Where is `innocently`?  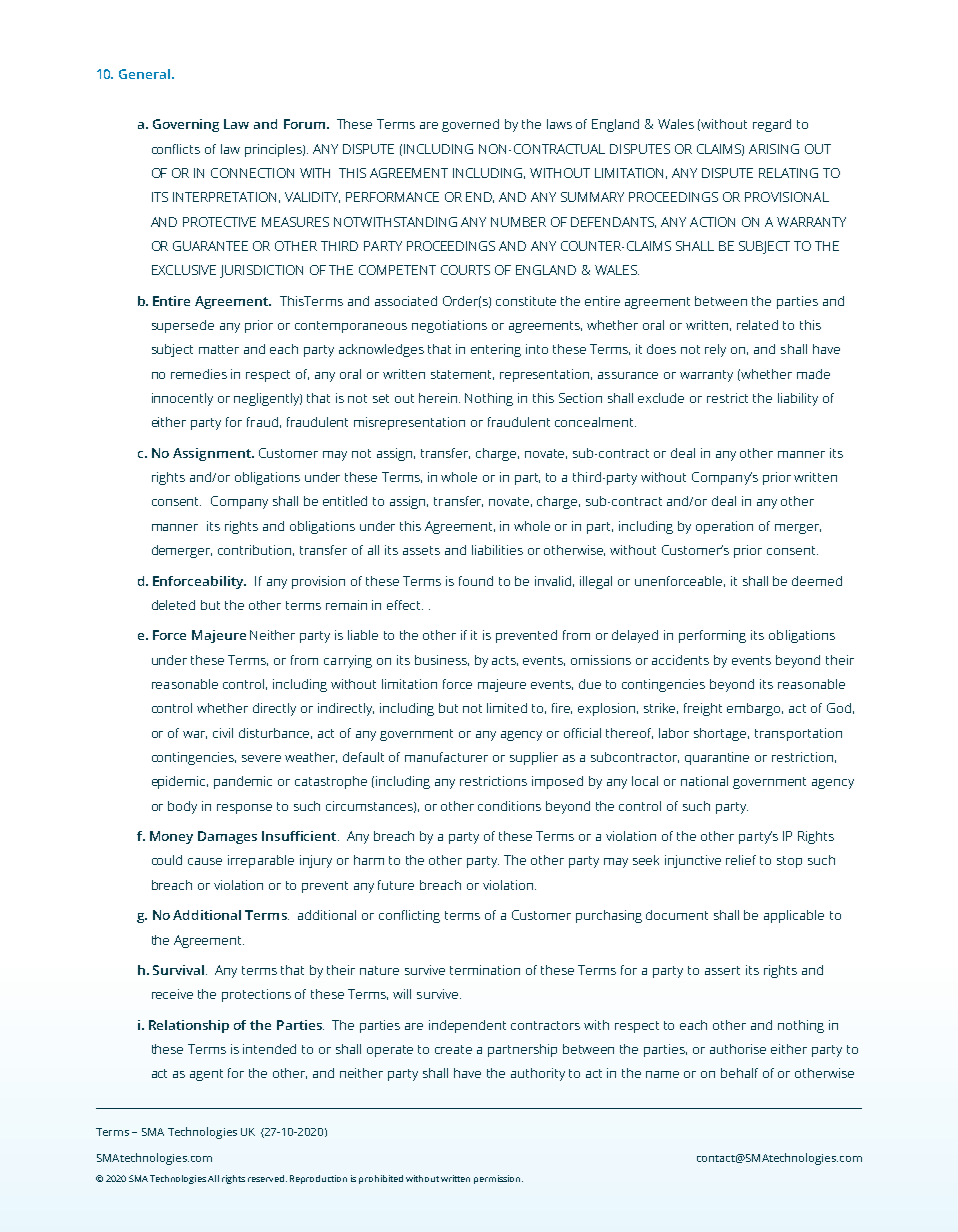
innocently is located at coordinates (182, 399).
